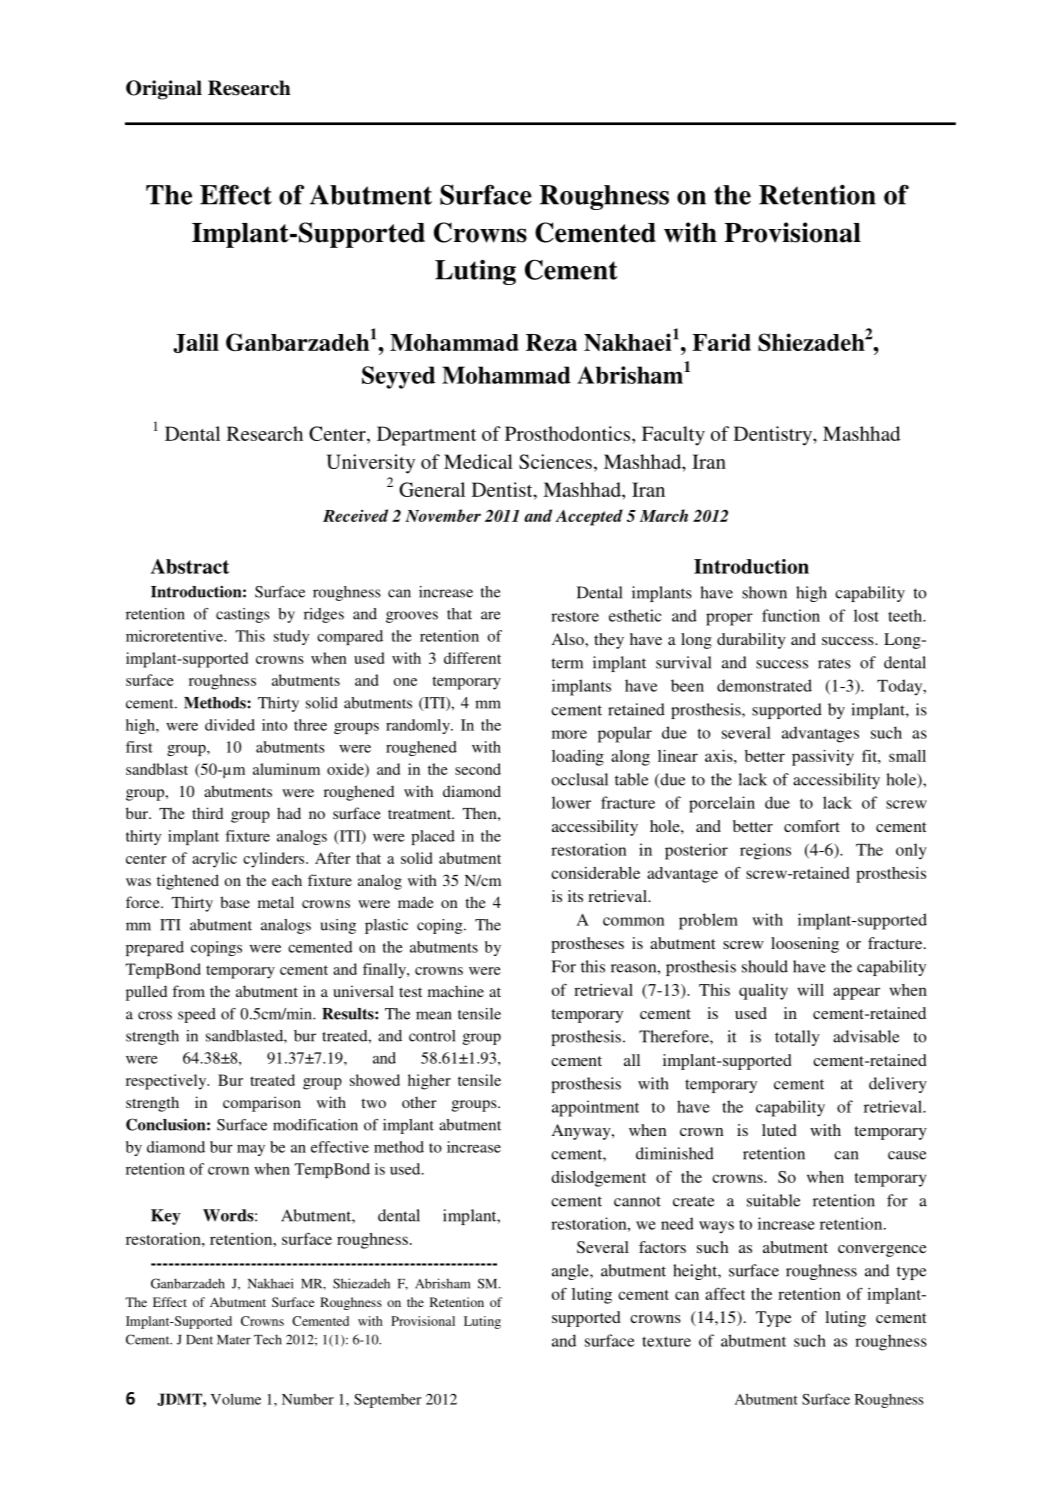  Describe the element at coordinates (664, 515) in the screenshot. I see `March` at that location.
